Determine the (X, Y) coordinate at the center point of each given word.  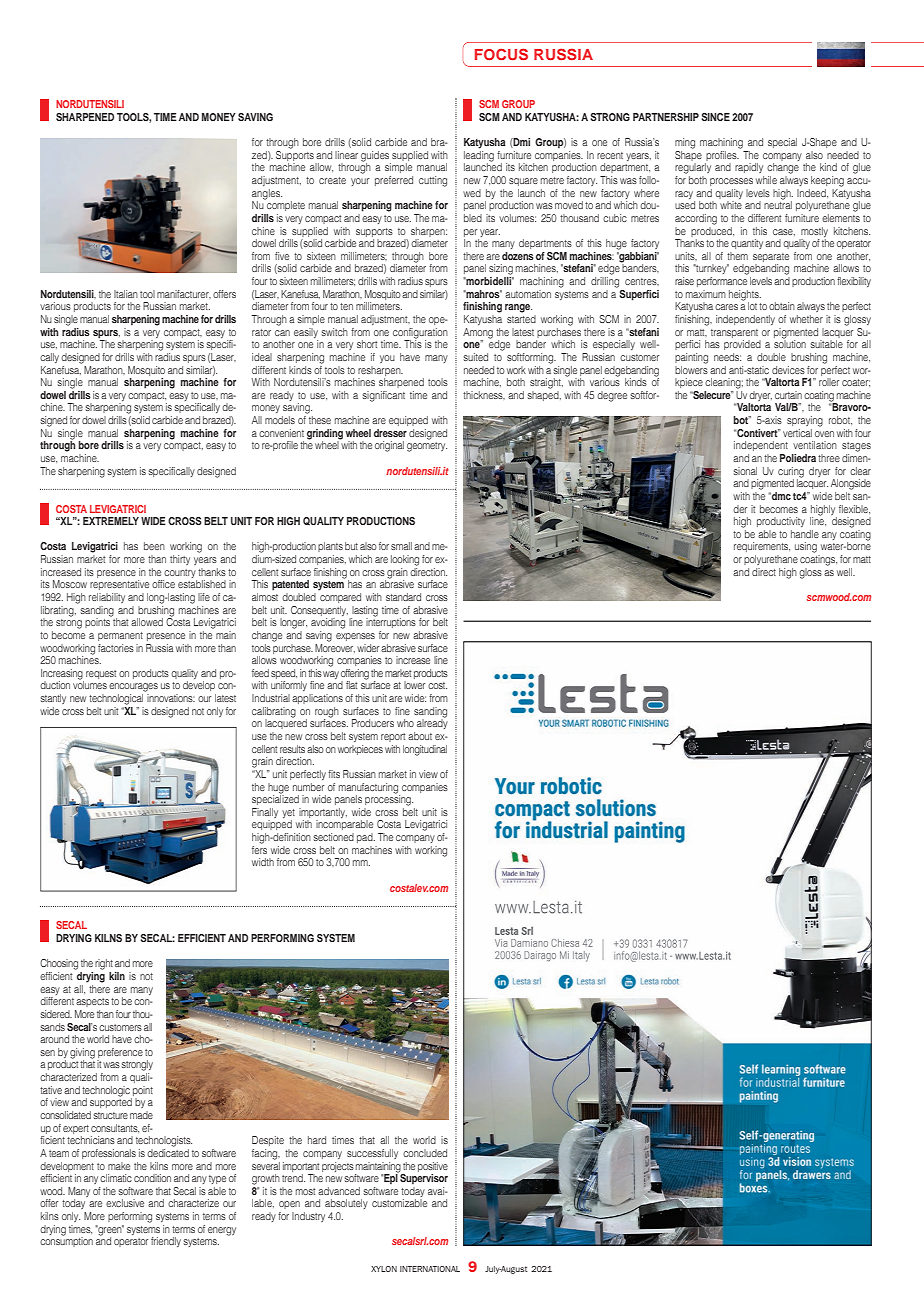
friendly (166, 1242)
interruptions (391, 622)
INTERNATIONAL (430, 1269)
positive (433, 1167)
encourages (133, 687)
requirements (762, 547)
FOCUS (501, 54)
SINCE (716, 117)
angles (267, 194)
